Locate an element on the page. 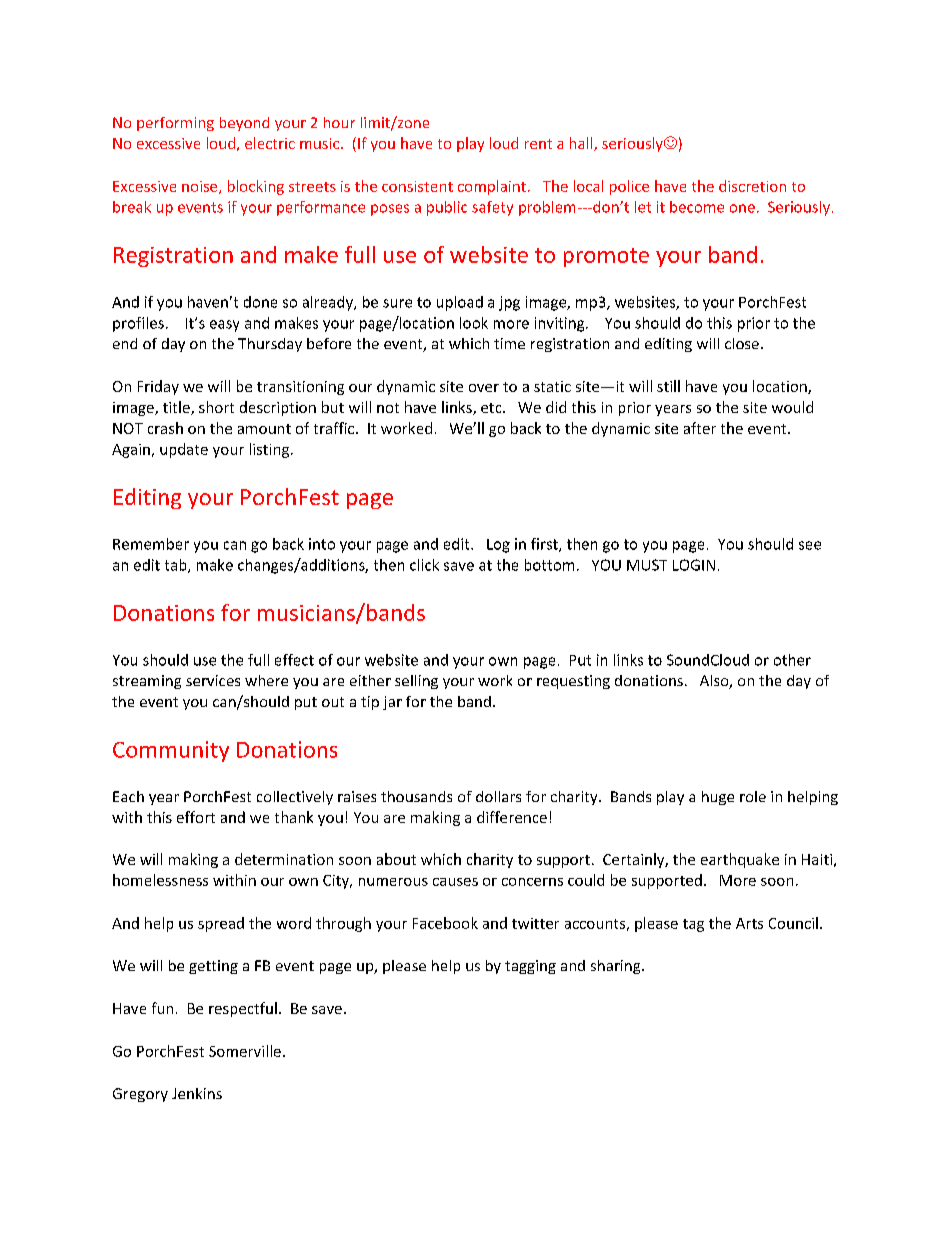 The width and height of the document is (952, 1233). LOGIN is located at coordinates (694, 565).
